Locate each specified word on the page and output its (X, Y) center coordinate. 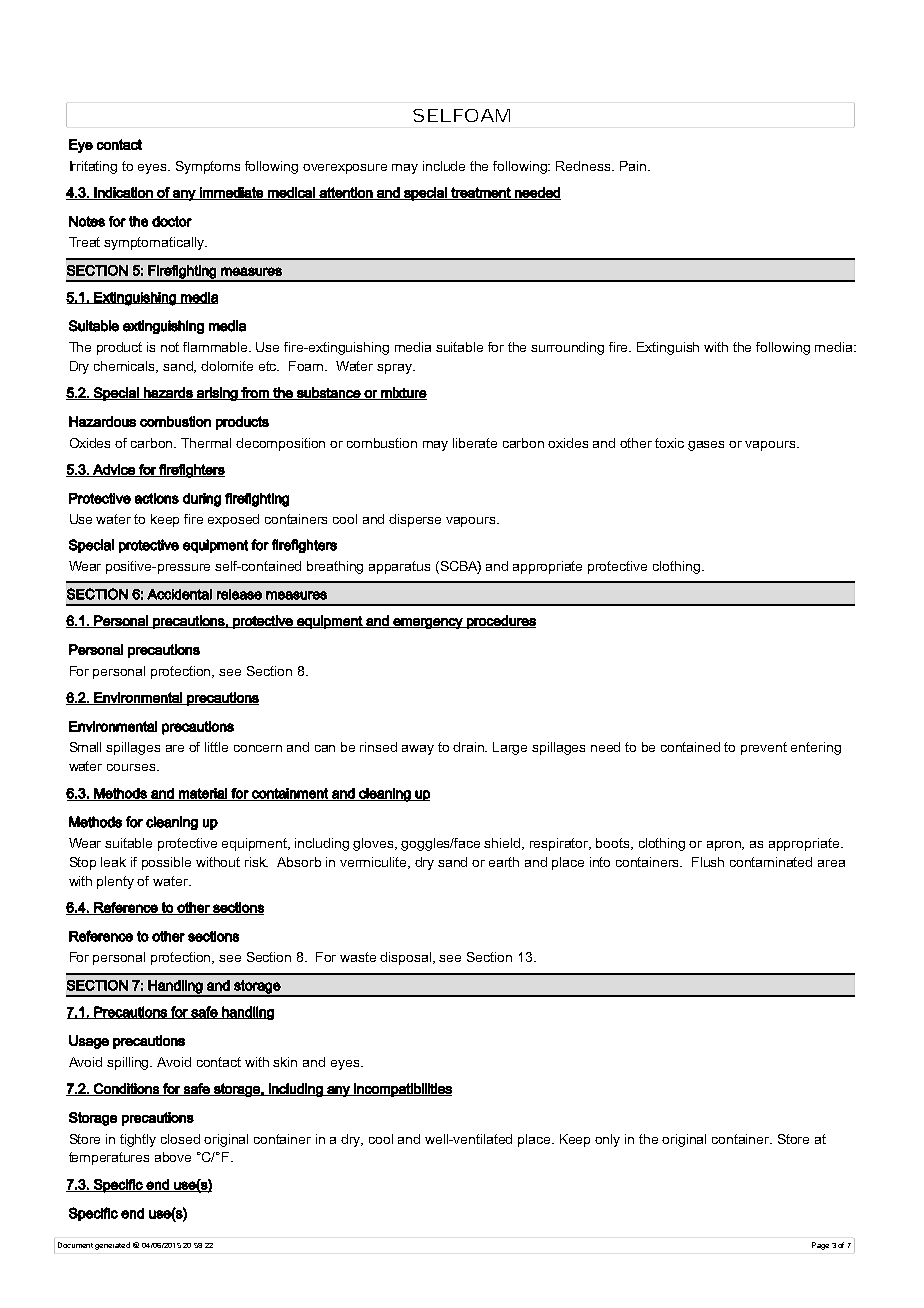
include (444, 166)
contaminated (771, 862)
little (216, 747)
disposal (407, 958)
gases (706, 446)
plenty (115, 882)
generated (112, 1246)
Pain (633, 166)
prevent (764, 748)
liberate (475, 443)
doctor (172, 221)
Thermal (206, 443)
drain (470, 747)
